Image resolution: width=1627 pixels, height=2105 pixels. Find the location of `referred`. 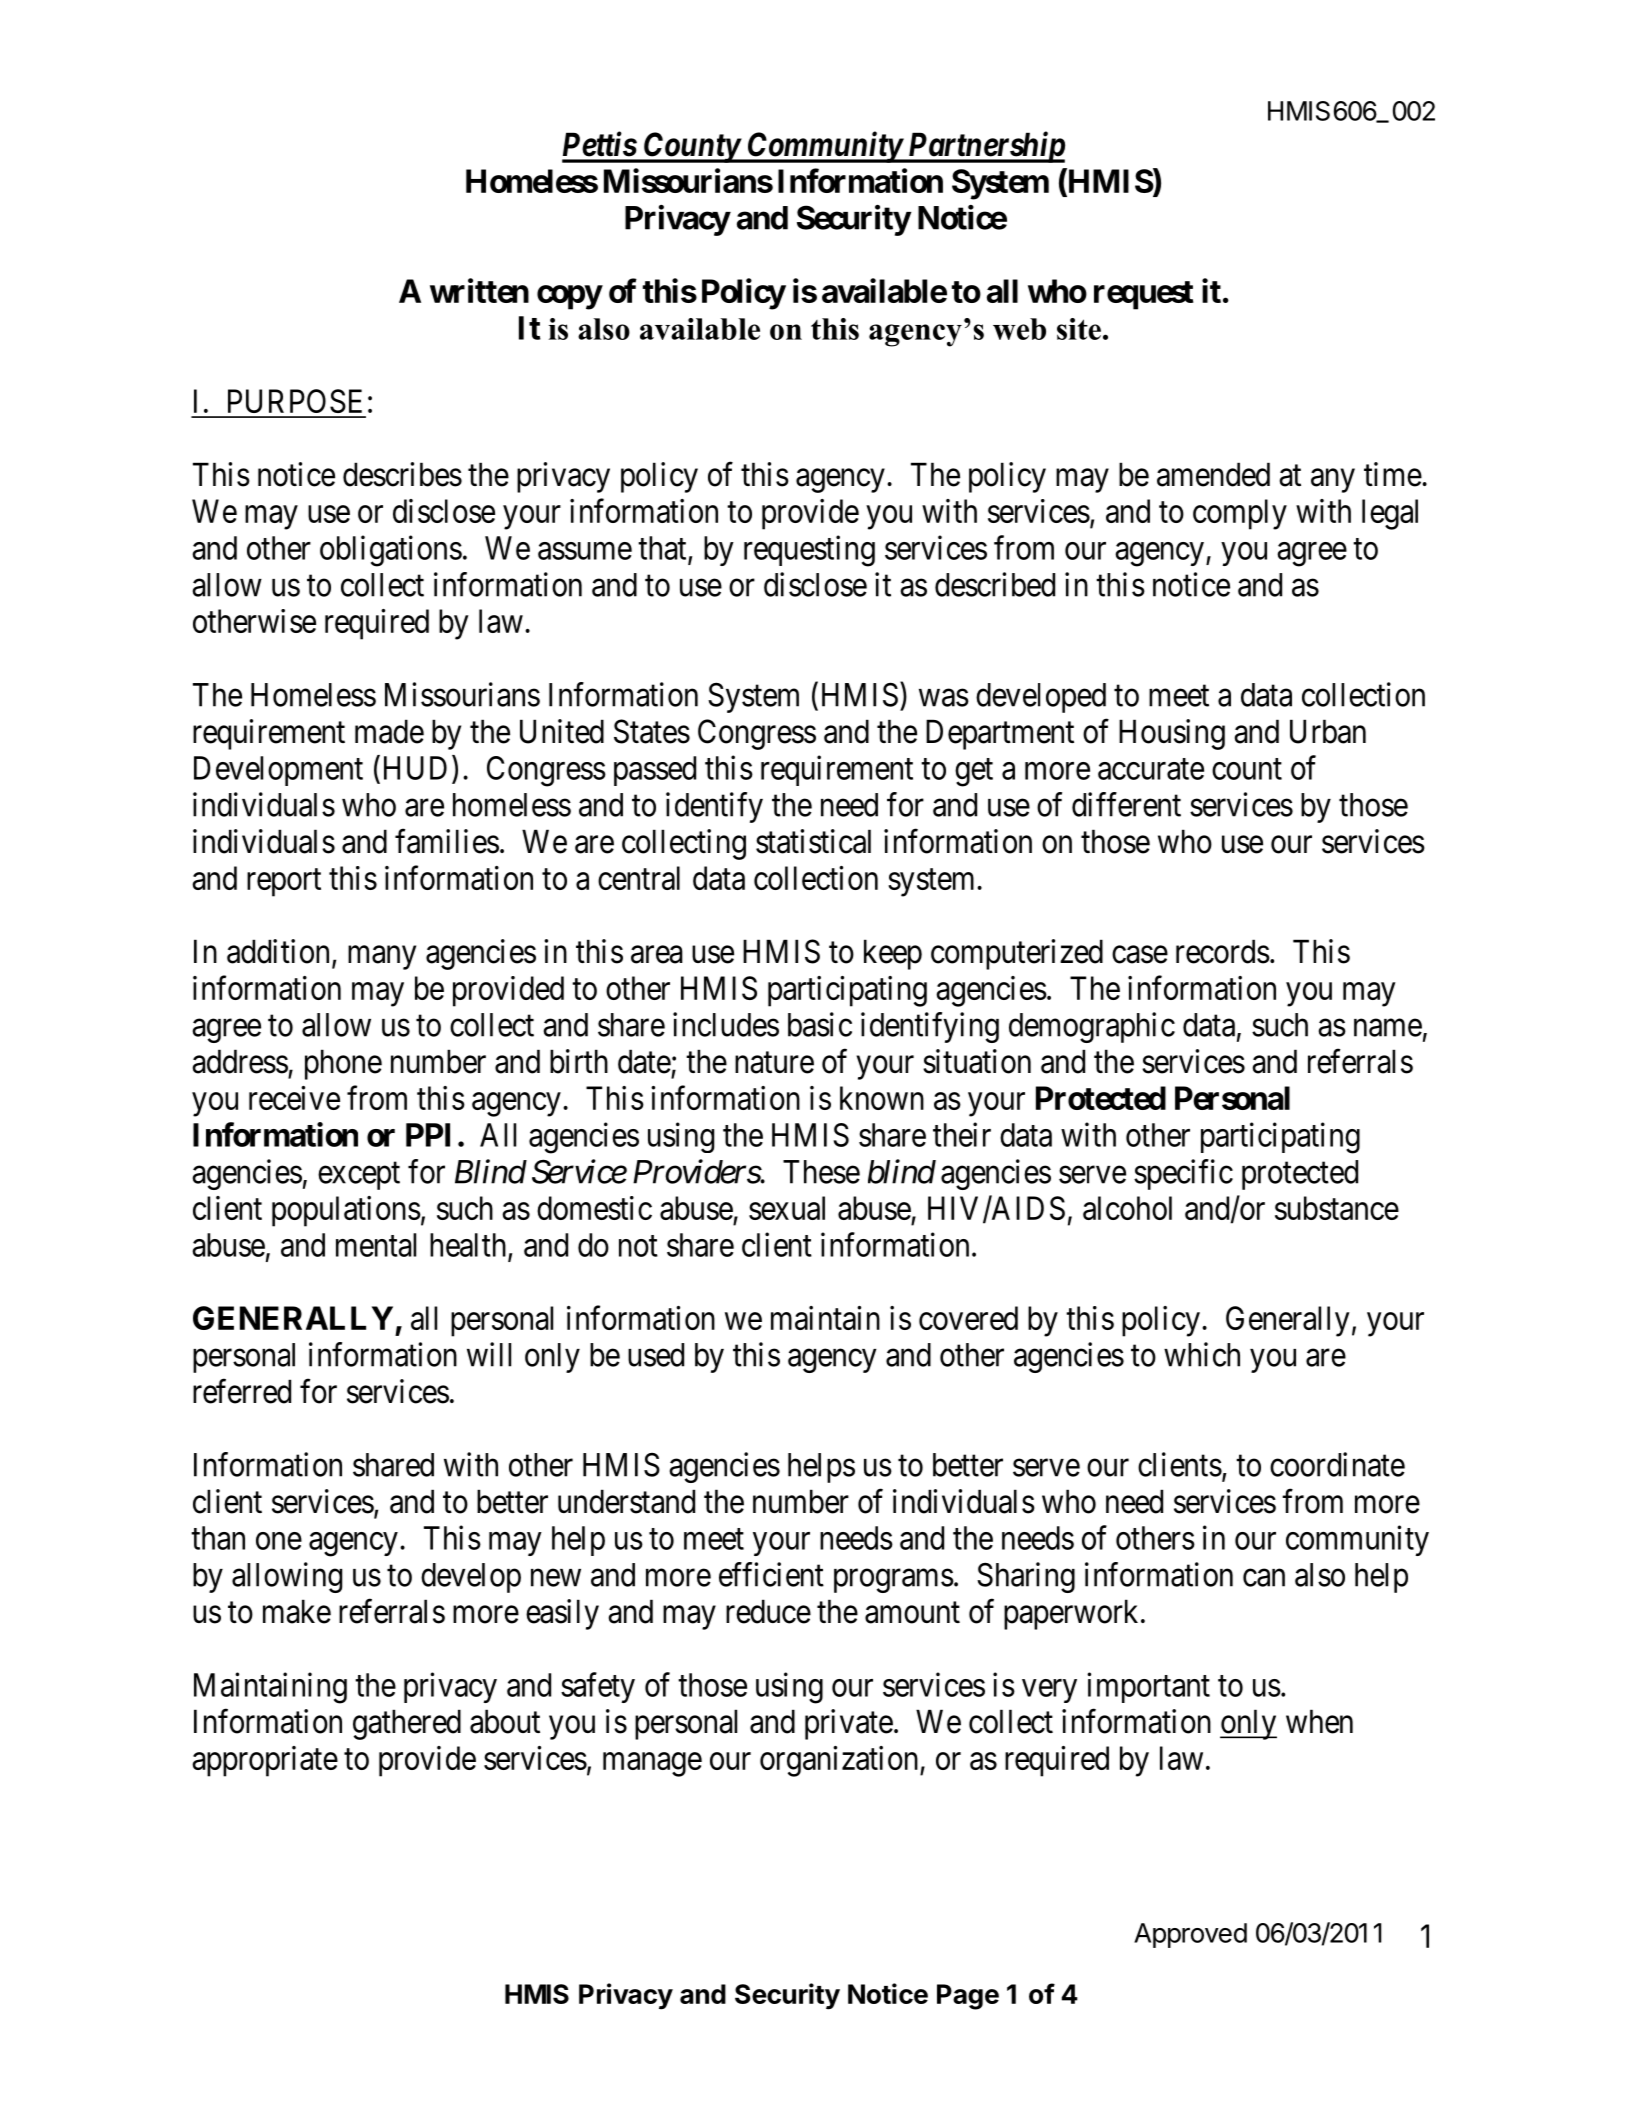

referred is located at coordinates (242, 1391).
